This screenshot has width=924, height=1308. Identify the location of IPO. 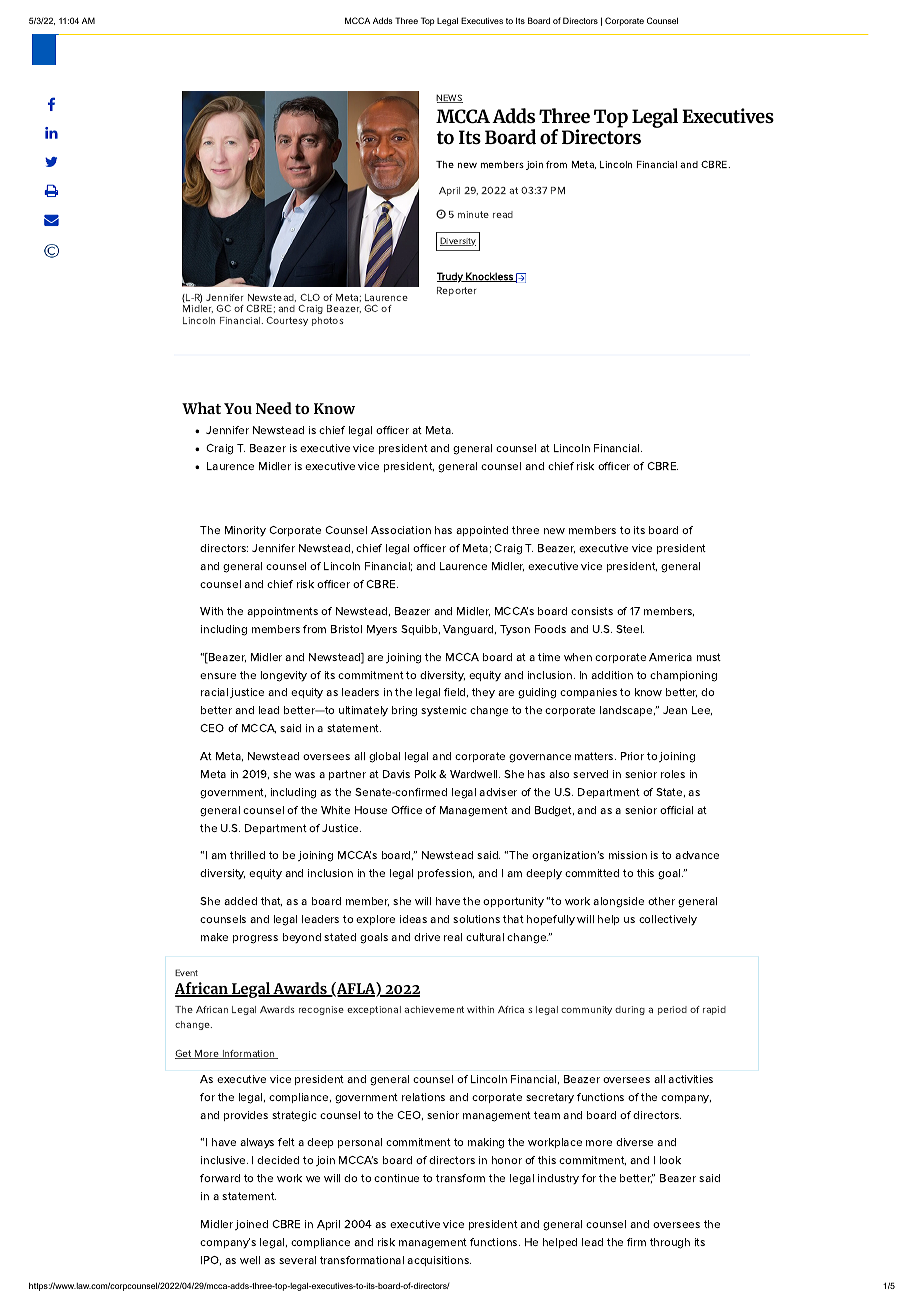
(211, 1260).
